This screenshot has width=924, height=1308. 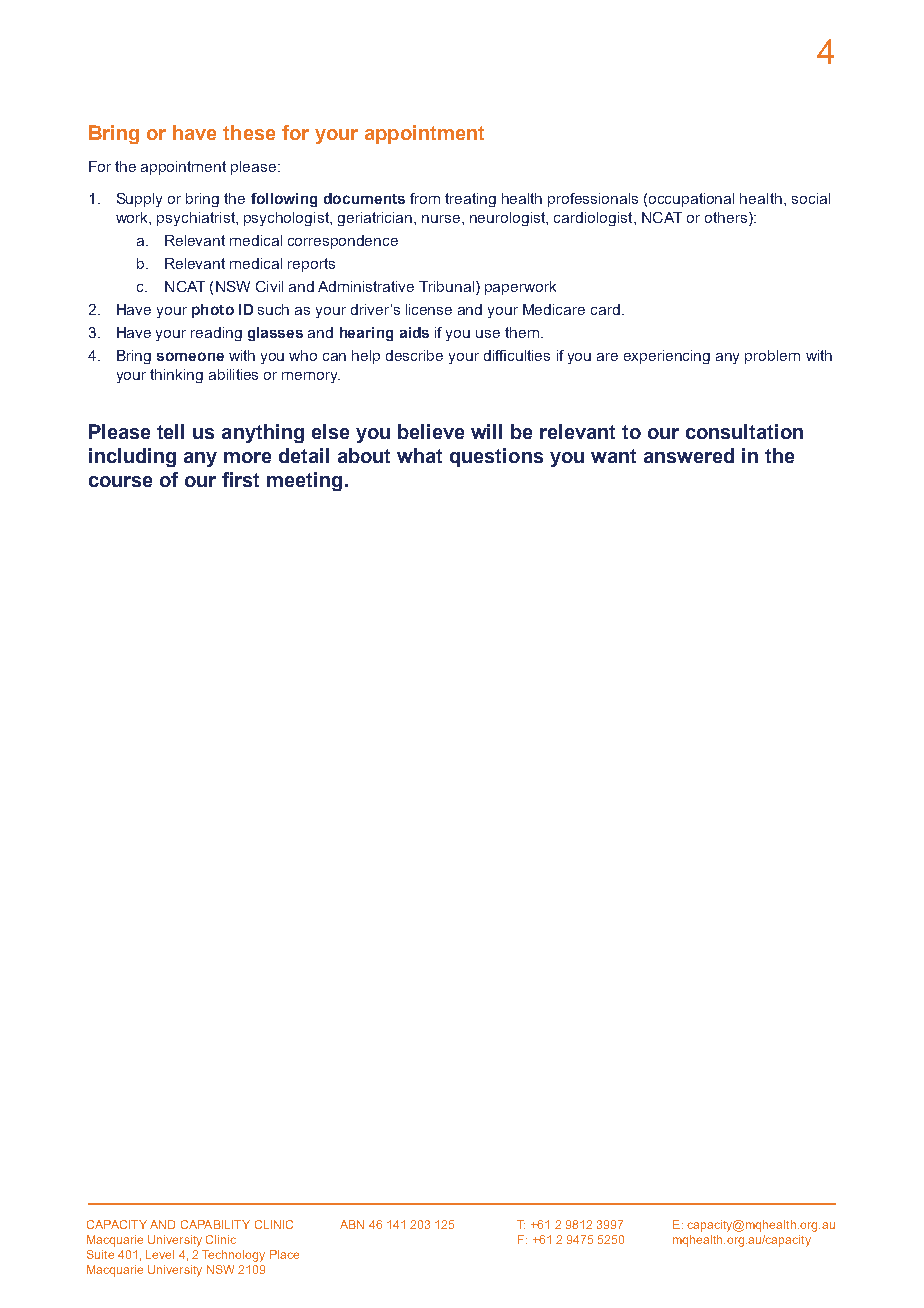 What do you see at coordinates (496, 457) in the screenshot?
I see `questions` at bounding box center [496, 457].
